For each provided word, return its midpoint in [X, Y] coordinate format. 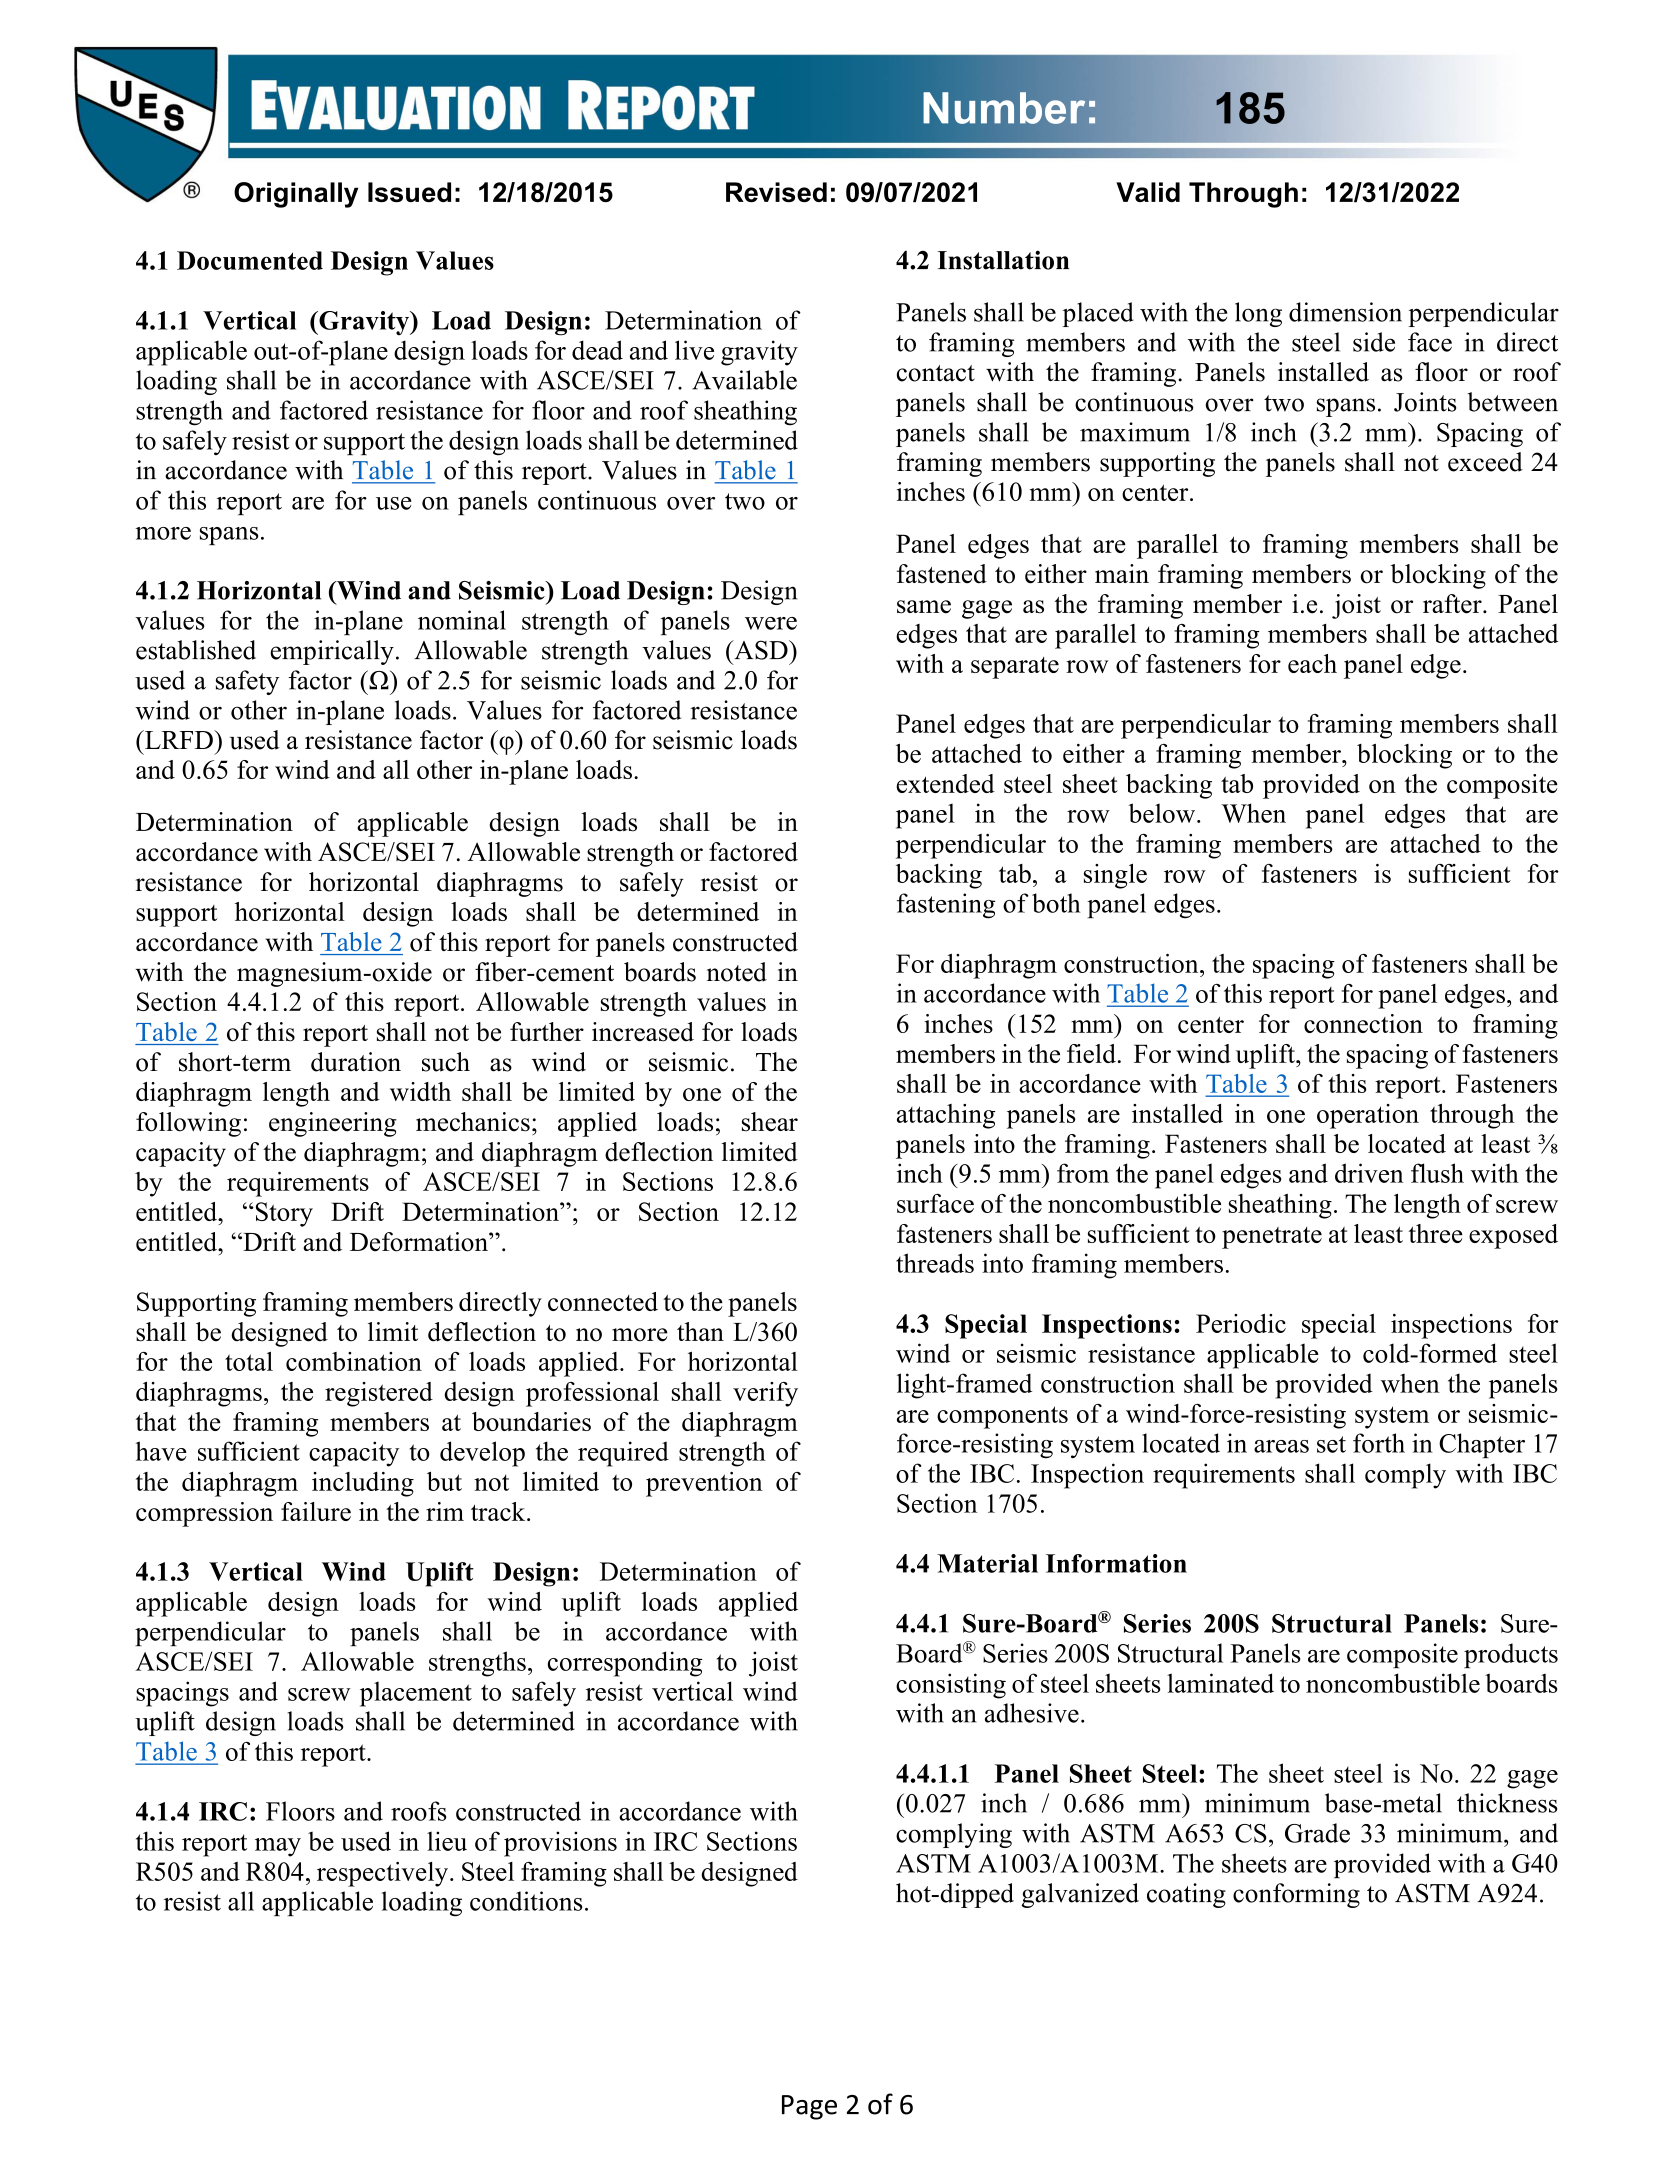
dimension [1345, 312]
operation [1368, 1116]
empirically [332, 652]
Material [987, 1563]
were [771, 623]
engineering [333, 1124]
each [1312, 663]
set [1331, 1444]
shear [770, 1122]
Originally [296, 195]
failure [316, 1511]
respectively [384, 1874]
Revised [776, 192]
